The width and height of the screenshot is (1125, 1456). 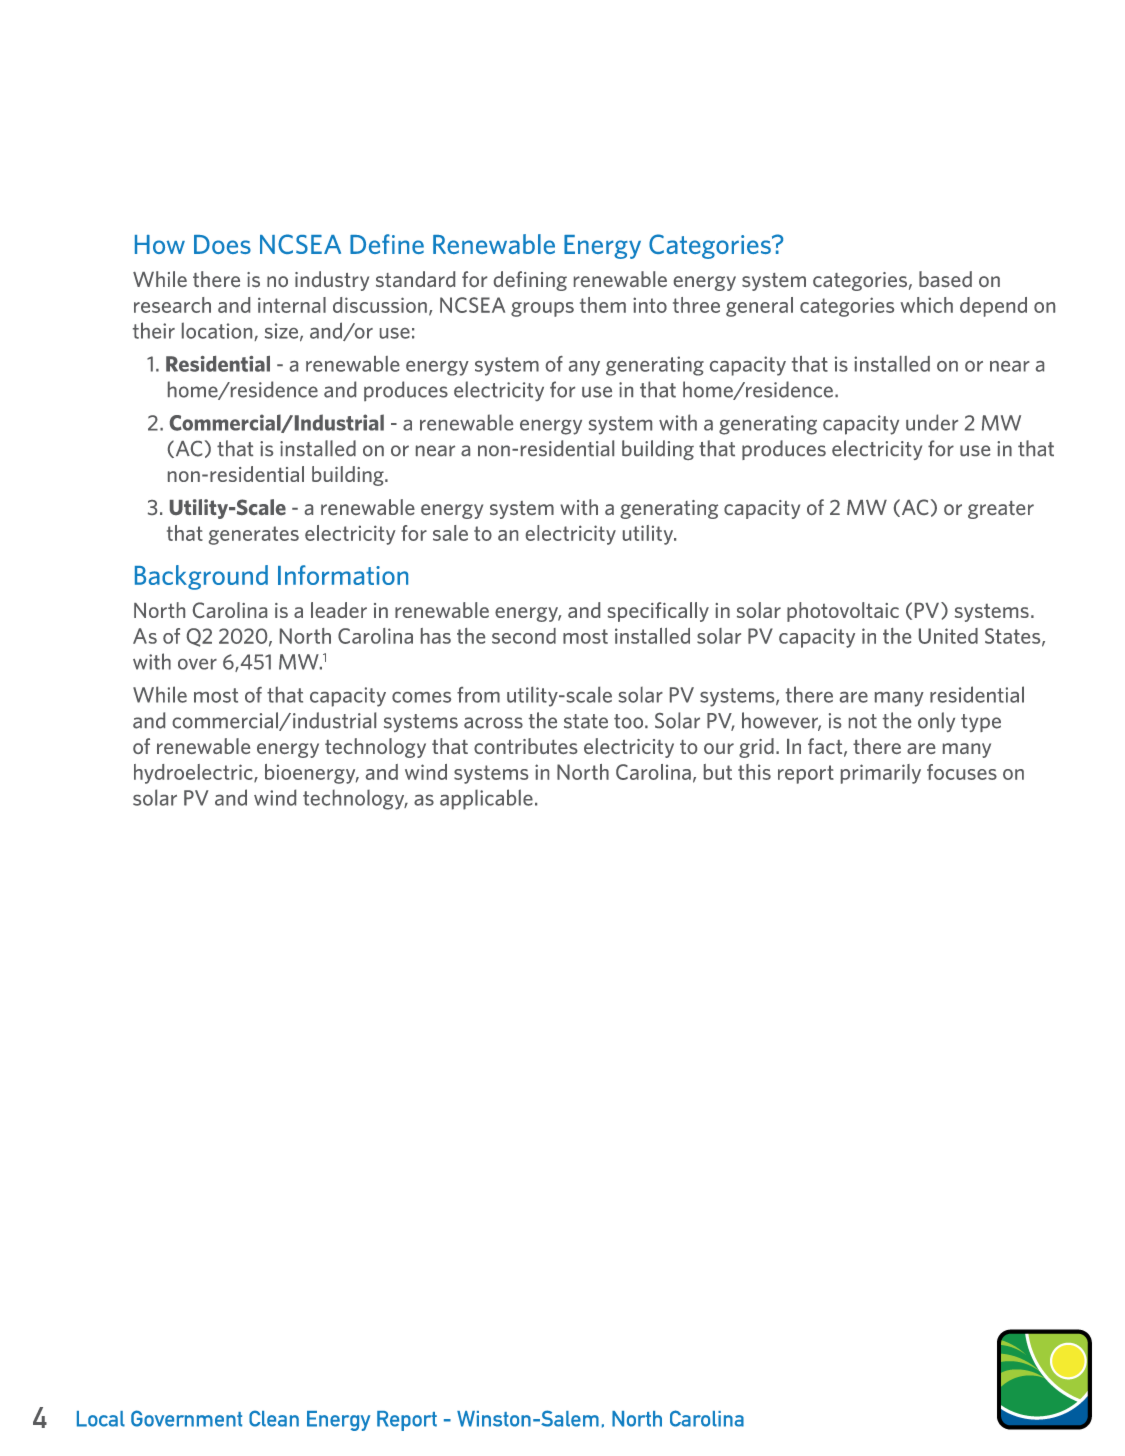 I want to click on Clean, so click(x=274, y=1418).
